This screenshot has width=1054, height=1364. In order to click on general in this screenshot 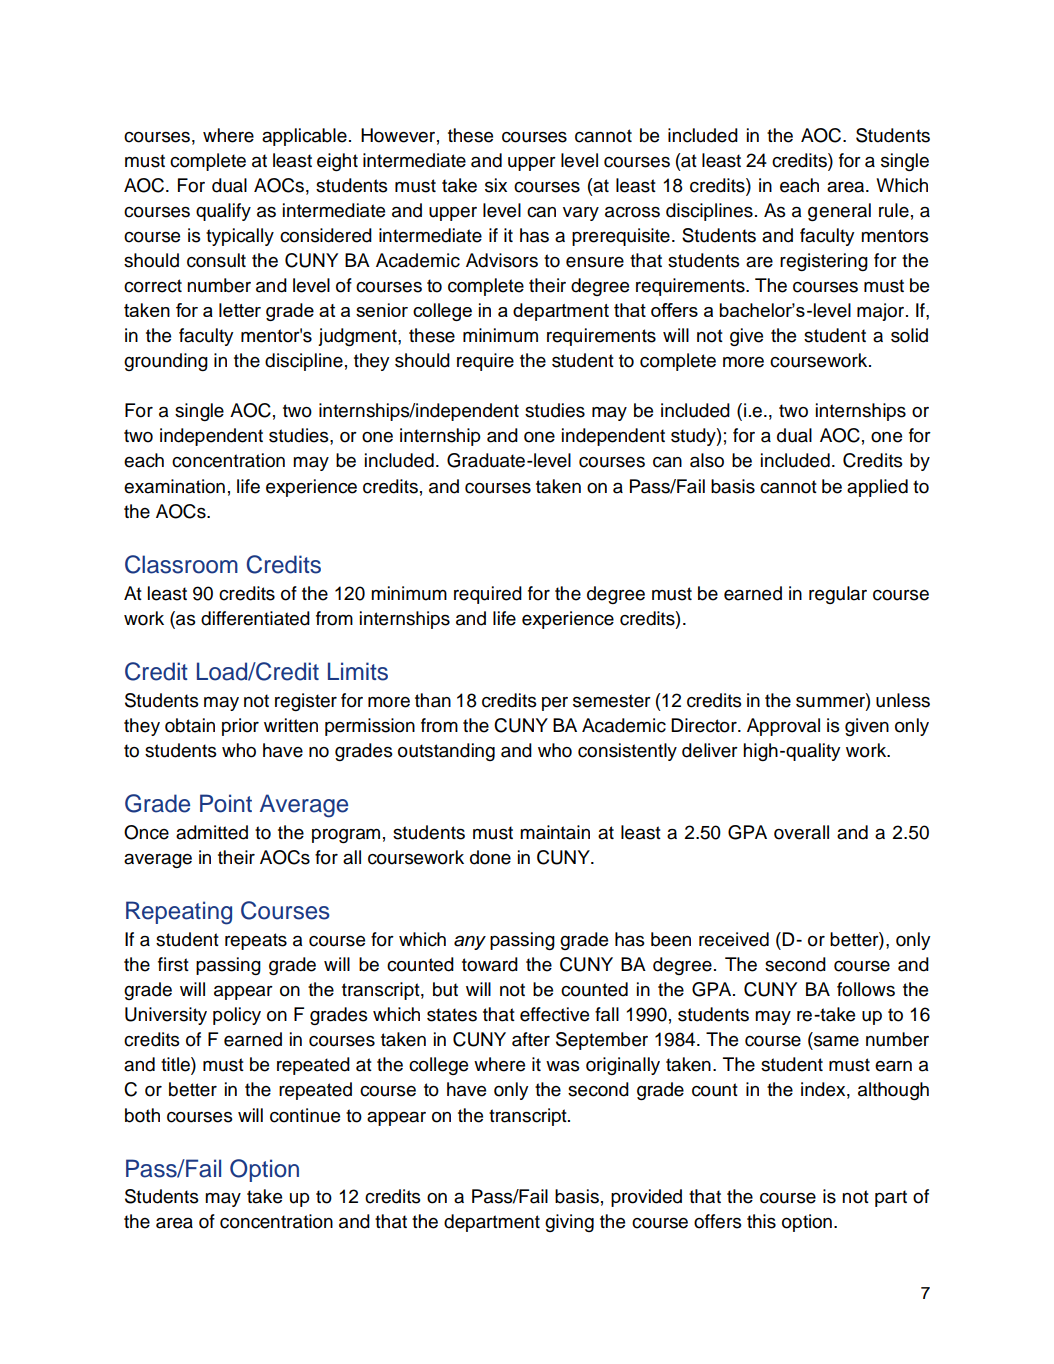, I will do `click(839, 212)`.
